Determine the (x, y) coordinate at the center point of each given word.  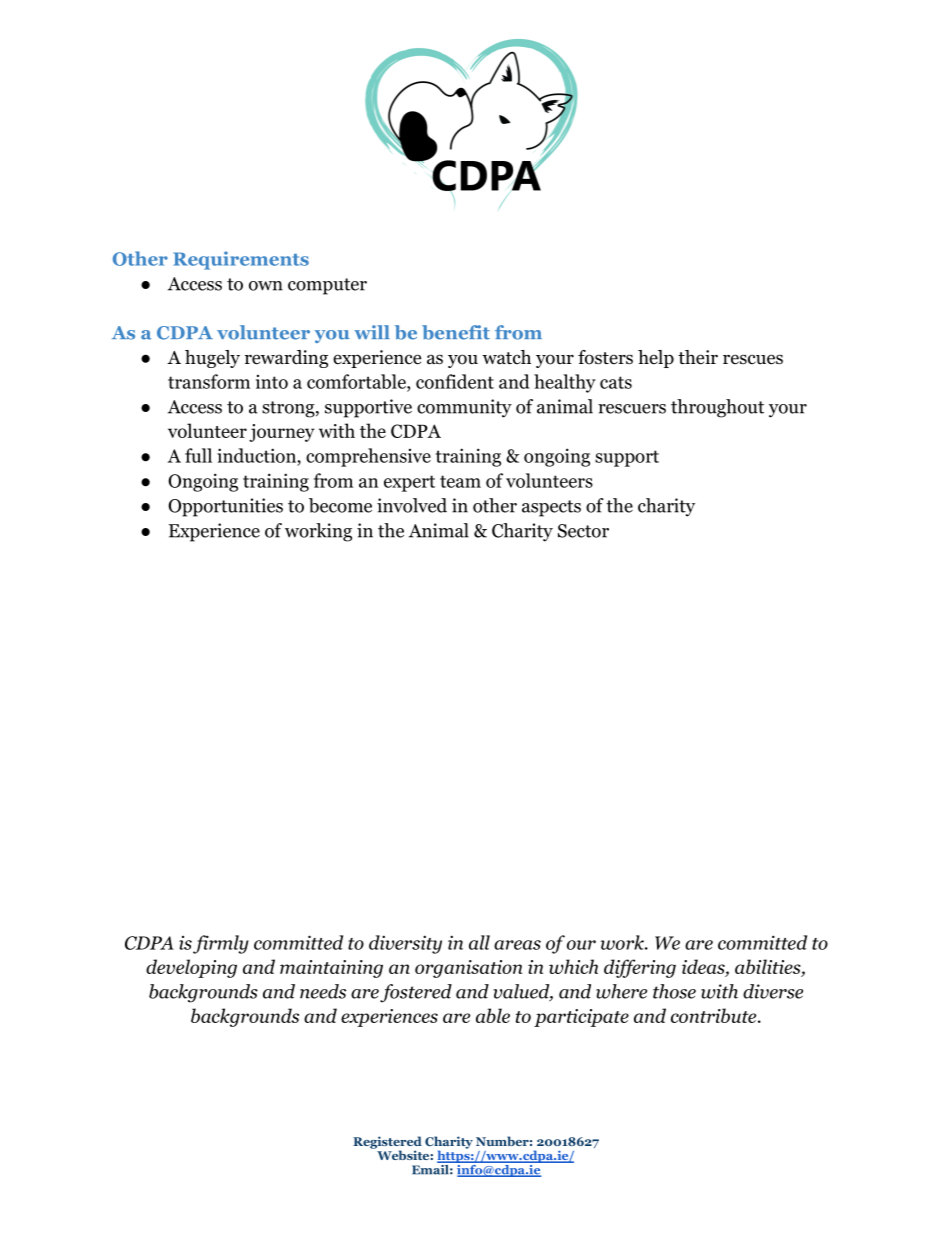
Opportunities (225, 507)
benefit (456, 332)
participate (581, 1018)
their (698, 357)
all (479, 942)
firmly (221, 944)
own (266, 286)
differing (640, 968)
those (674, 991)
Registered (387, 1143)
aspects (551, 508)
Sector (583, 531)
